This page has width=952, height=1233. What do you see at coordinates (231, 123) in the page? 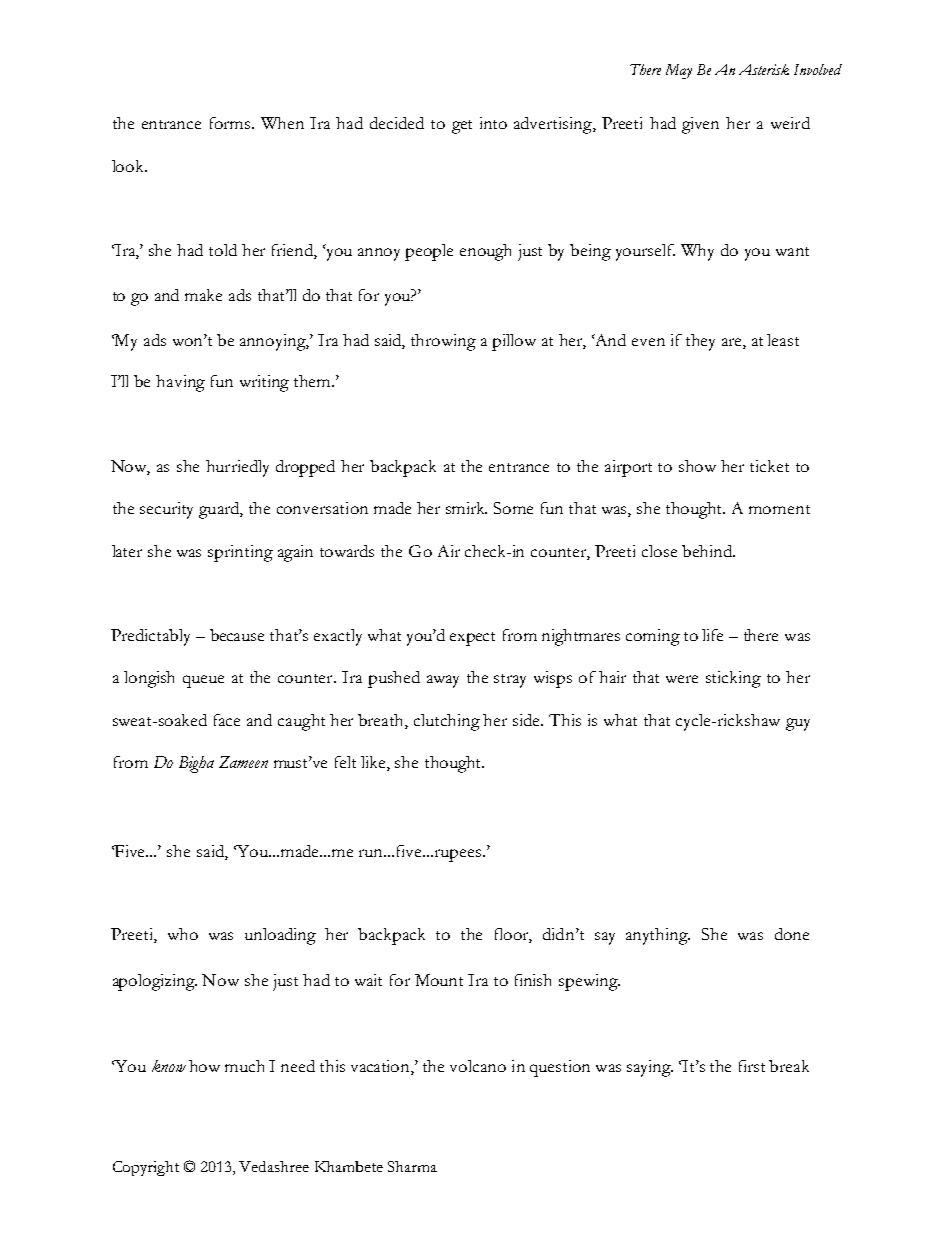
I see `forms` at bounding box center [231, 123].
